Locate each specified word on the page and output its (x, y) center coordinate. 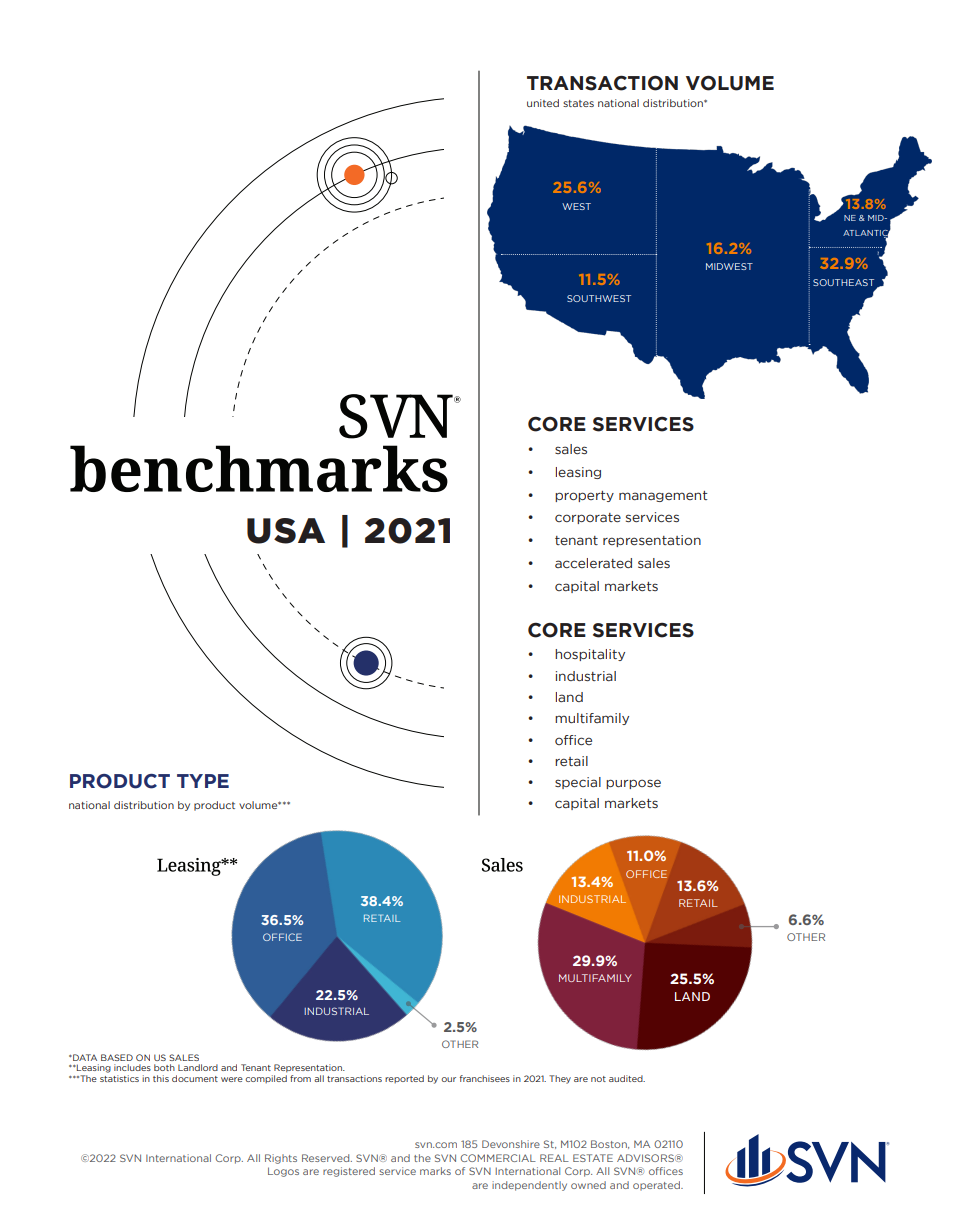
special (578, 783)
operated (657, 1186)
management (663, 496)
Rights (281, 1159)
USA (286, 531)
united (543, 103)
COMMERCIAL (498, 1158)
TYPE (203, 781)
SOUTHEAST (843, 282)
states (578, 103)
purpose (633, 784)
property (584, 496)
